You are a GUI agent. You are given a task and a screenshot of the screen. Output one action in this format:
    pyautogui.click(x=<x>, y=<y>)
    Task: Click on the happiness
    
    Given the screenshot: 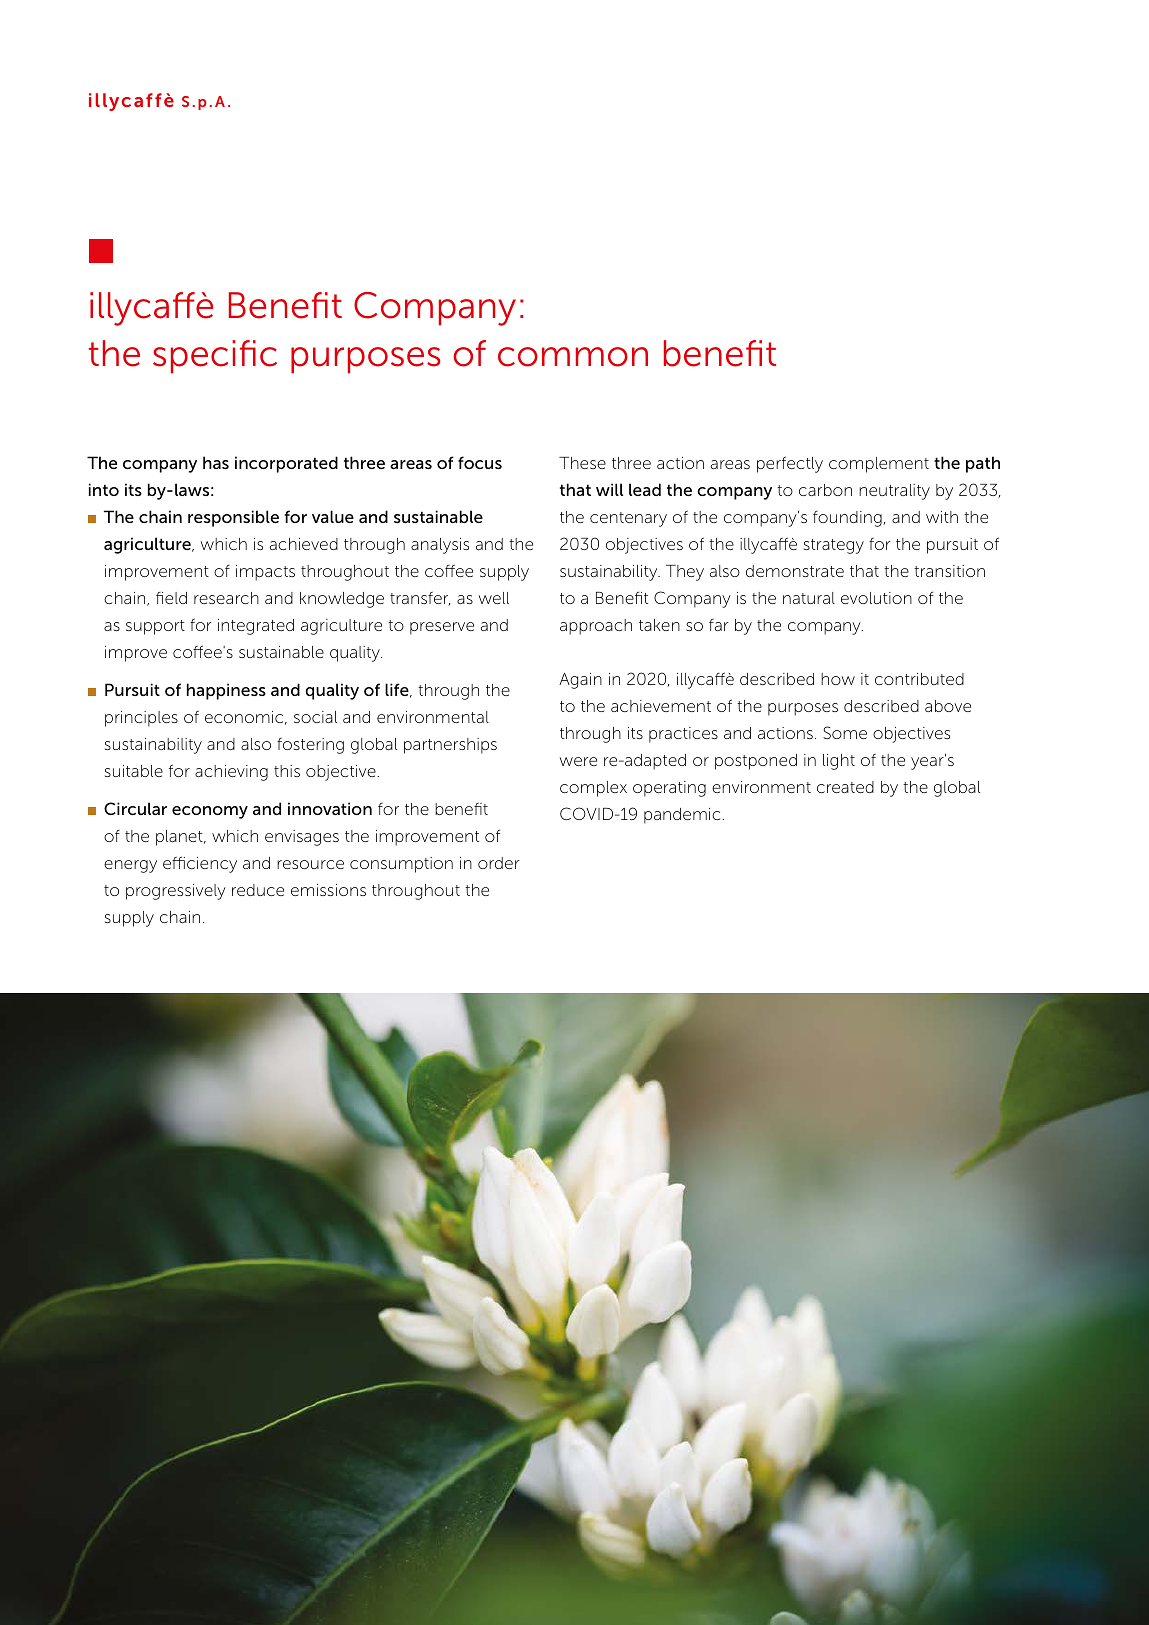 What is the action you would take?
    pyautogui.click(x=226, y=691)
